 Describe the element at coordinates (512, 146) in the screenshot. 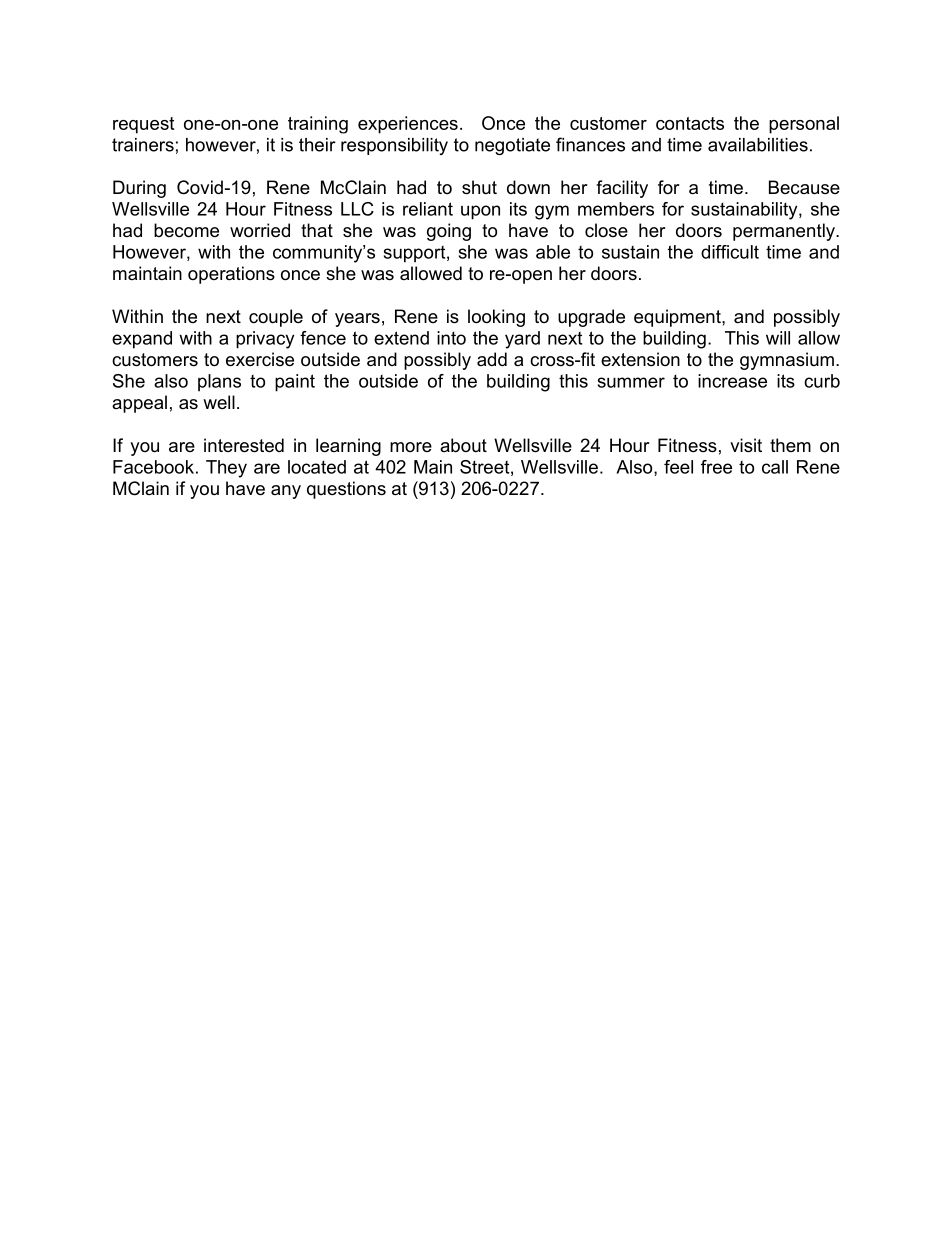

I see `negotiate` at that location.
